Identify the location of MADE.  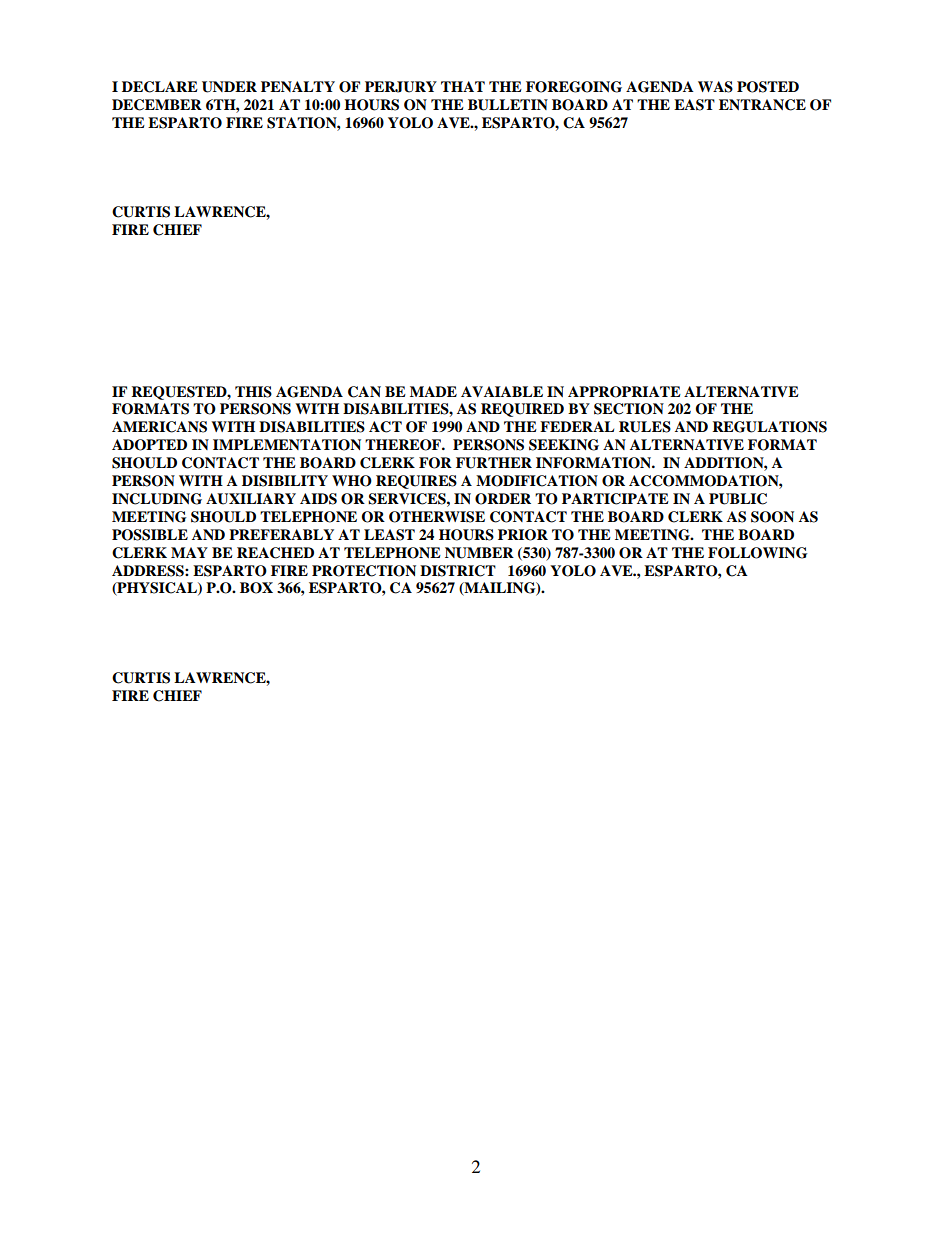
(433, 391).
